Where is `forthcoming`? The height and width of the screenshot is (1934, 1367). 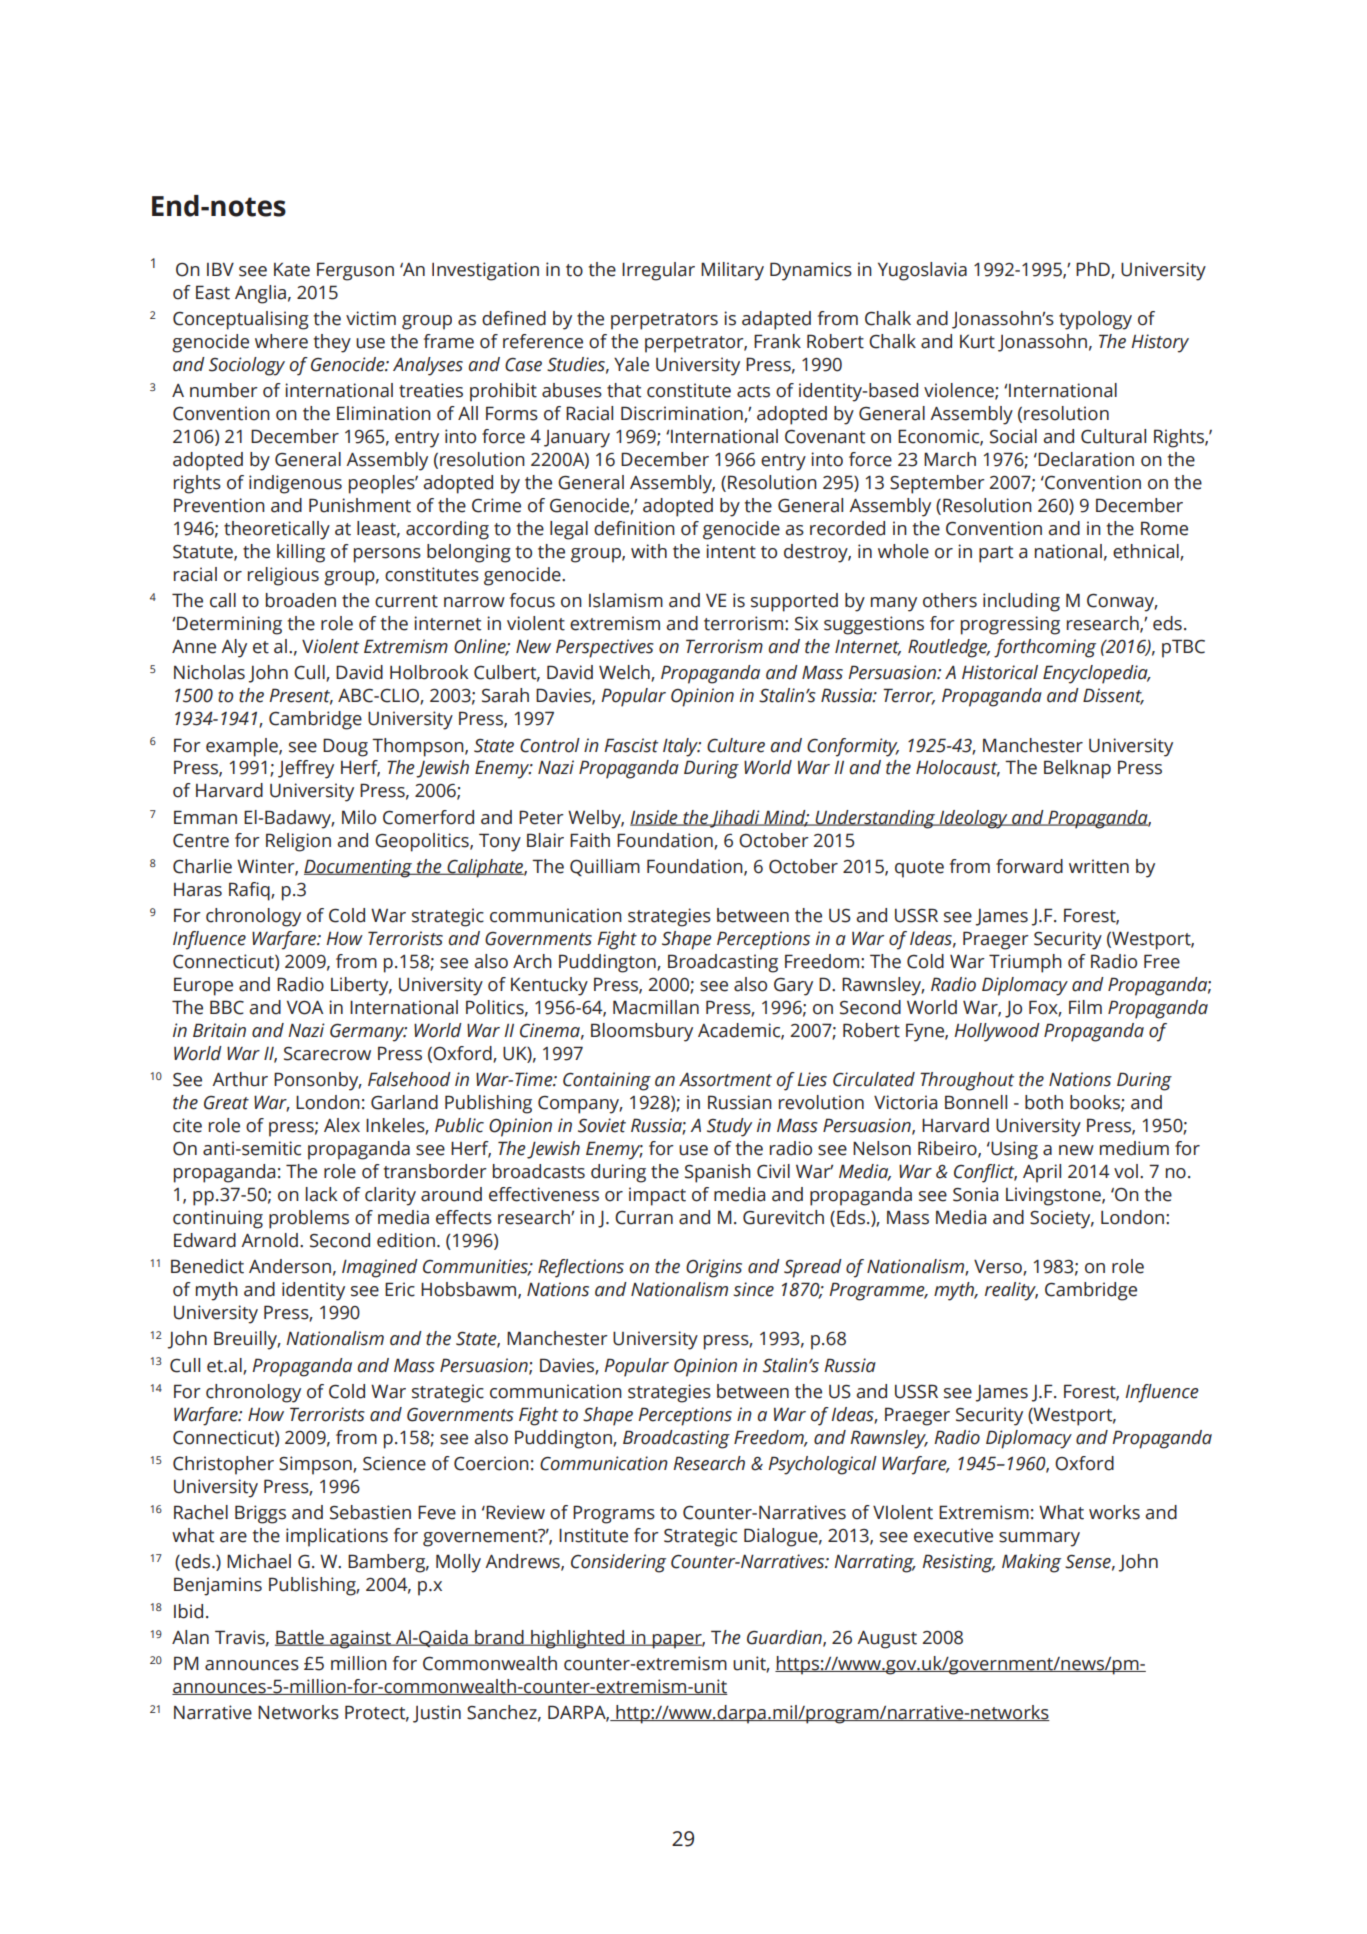 forthcoming is located at coordinates (1045, 648).
